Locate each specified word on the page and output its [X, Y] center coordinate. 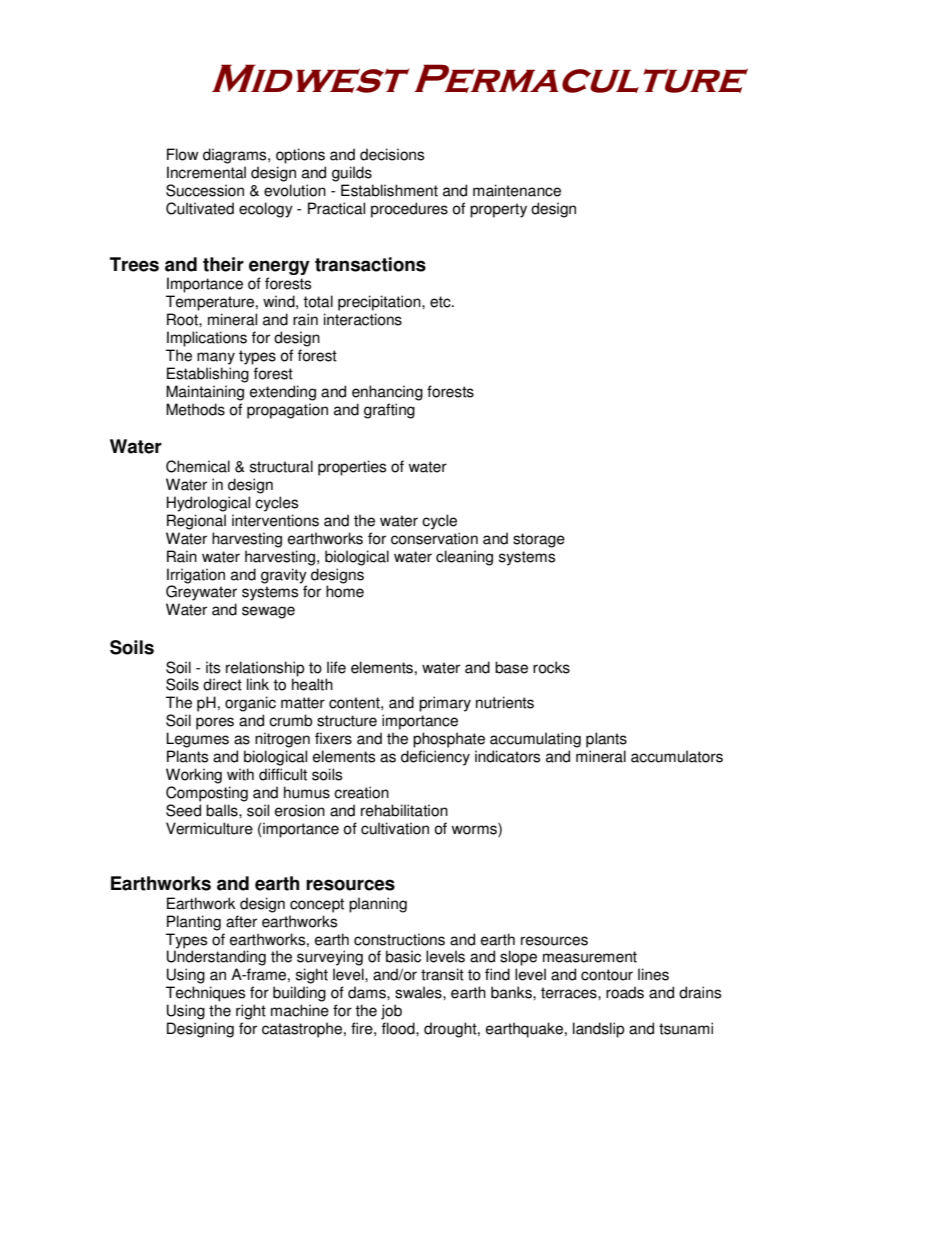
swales [419, 992]
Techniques [205, 994]
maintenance [517, 190]
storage [539, 540]
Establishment [389, 190]
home [345, 590]
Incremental [206, 172]
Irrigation [196, 576]
